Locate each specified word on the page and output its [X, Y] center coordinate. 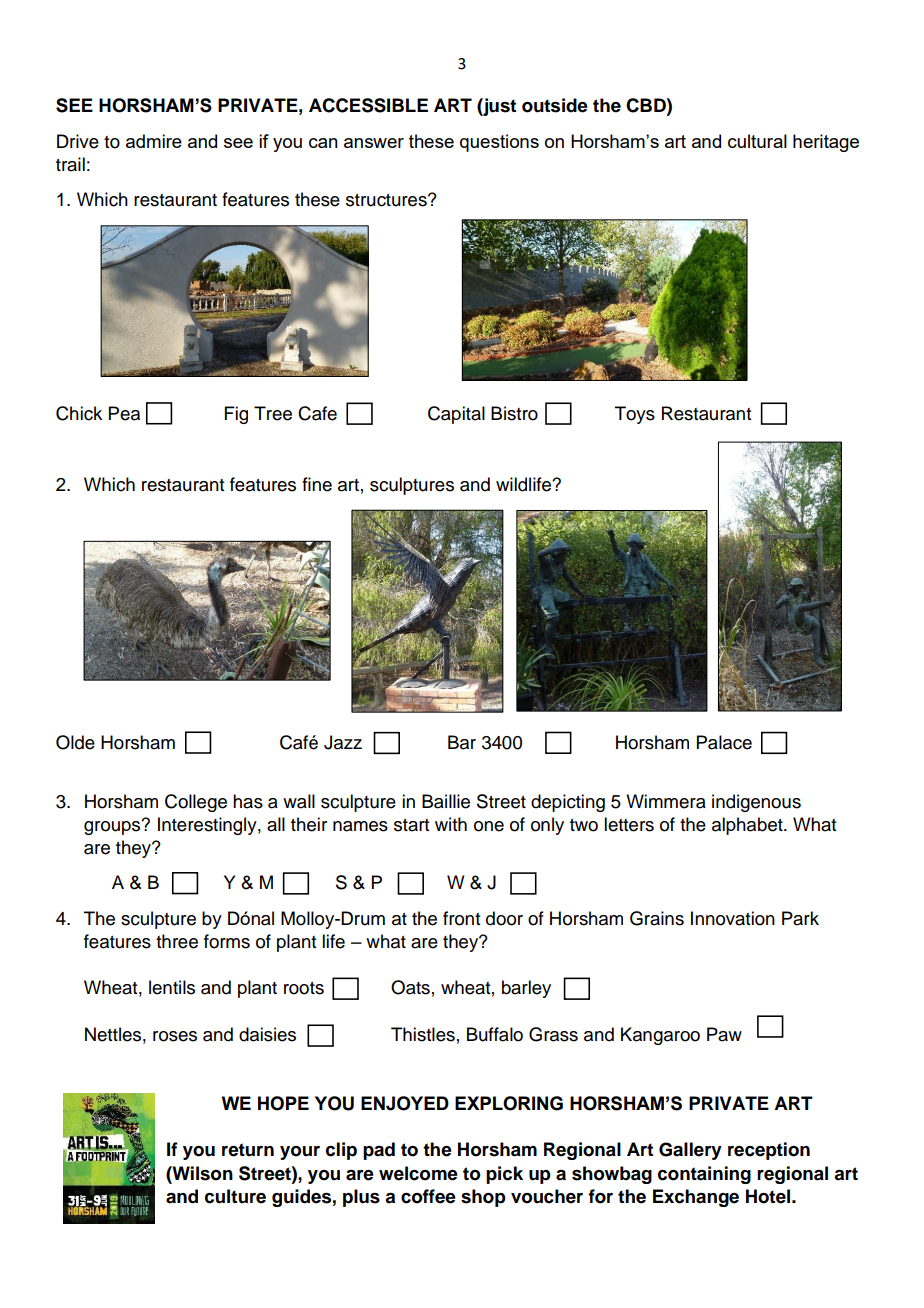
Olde [75, 742]
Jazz [343, 742]
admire [154, 141]
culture [235, 1196]
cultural [757, 141]
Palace [724, 742]
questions [499, 143]
